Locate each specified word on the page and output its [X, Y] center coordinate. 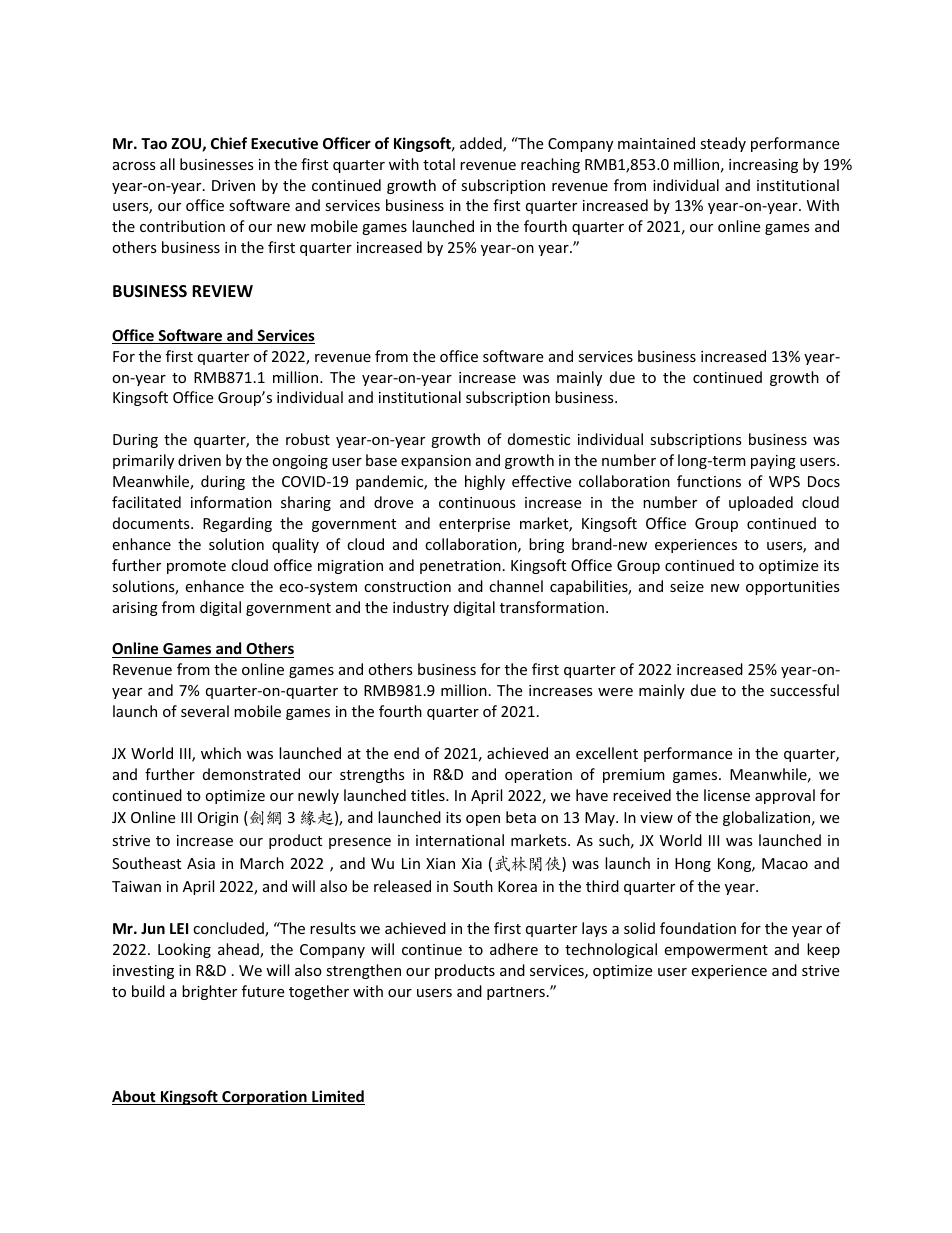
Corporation [264, 1097]
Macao [785, 863]
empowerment [716, 951]
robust [308, 439]
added [482, 144]
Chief [229, 143]
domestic [539, 439]
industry [421, 608]
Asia [201, 863]
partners [516, 993]
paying [773, 462]
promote [196, 567]
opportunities [793, 588]
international [460, 840]
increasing [763, 166]
